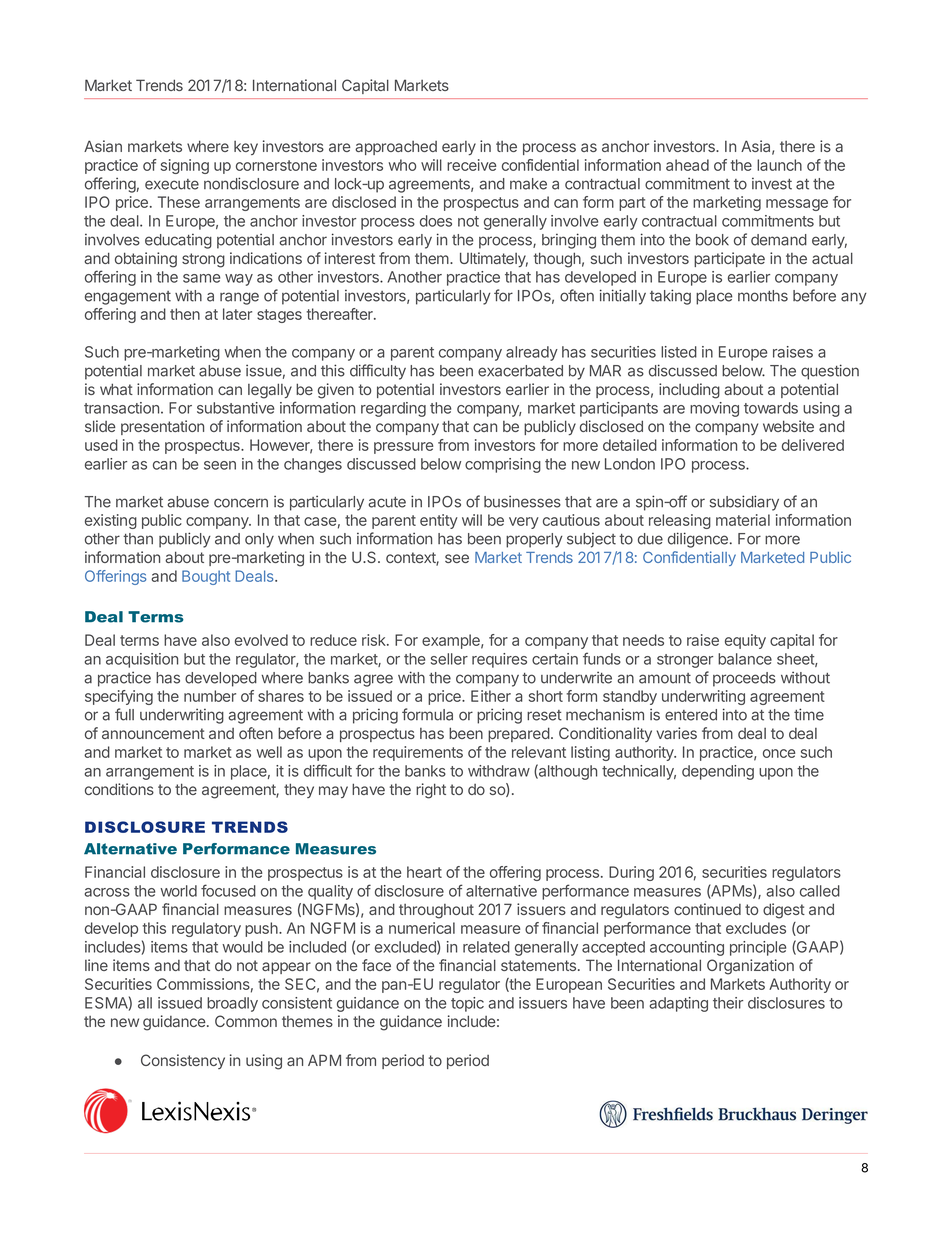  Describe the element at coordinates (467, 1004) in the image. I see `topic` at that location.
